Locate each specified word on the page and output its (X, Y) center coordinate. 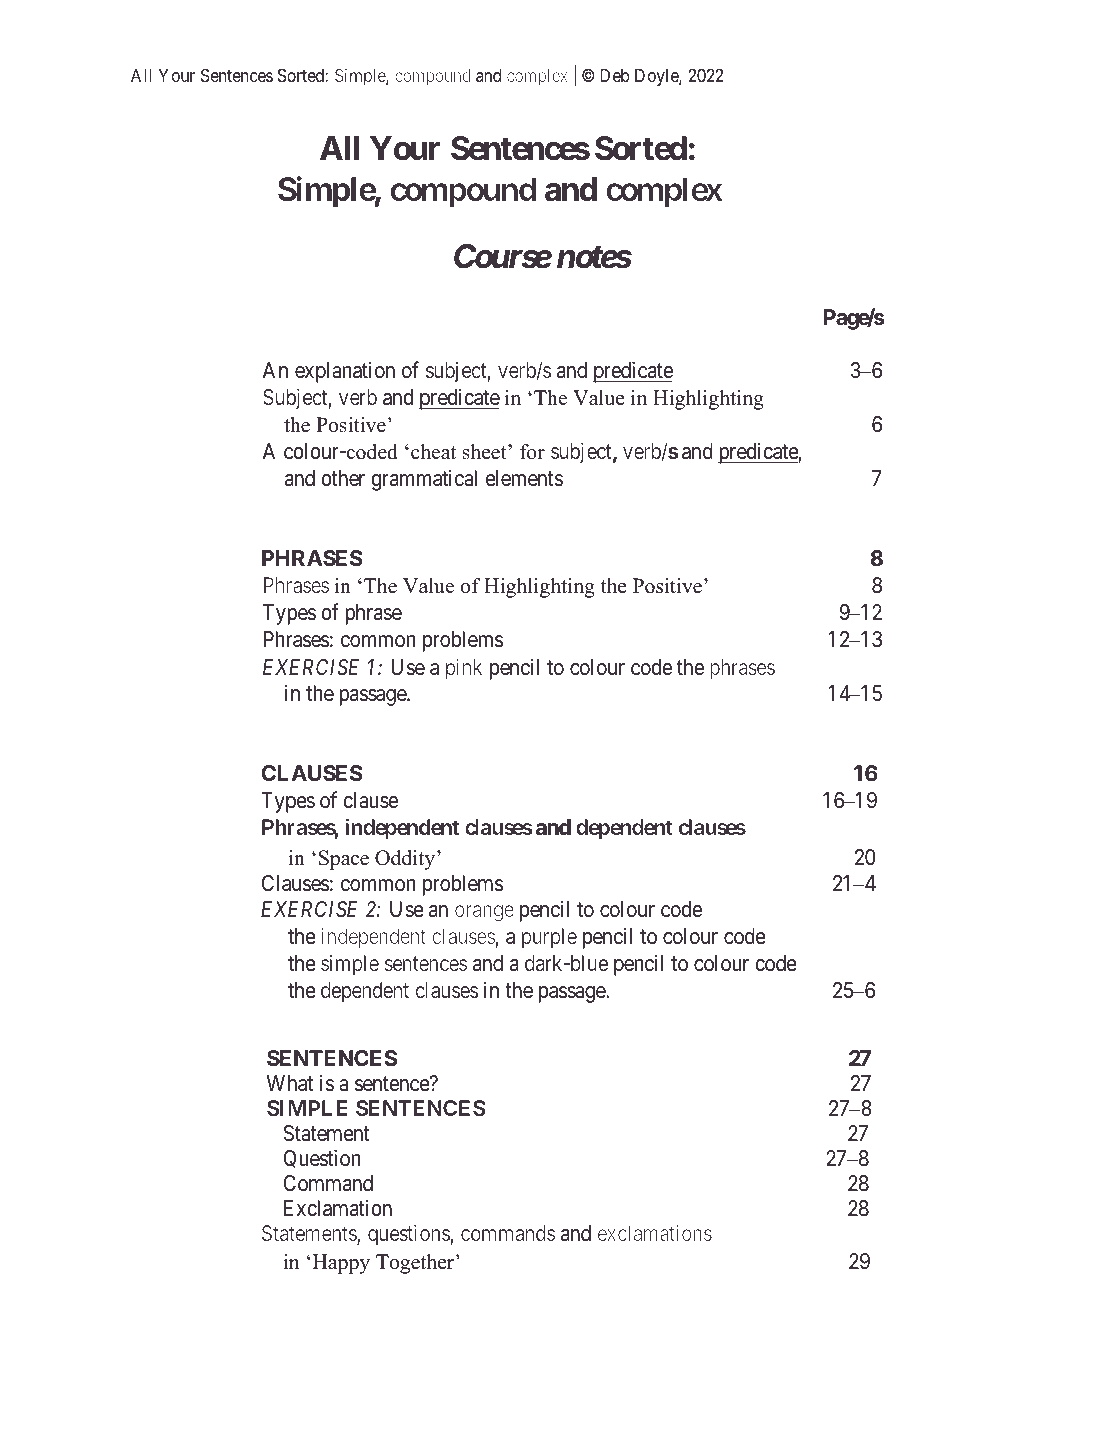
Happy (341, 1264)
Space (344, 860)
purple (549, 938)
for (532, 452)
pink (464, 669)
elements (524, 478)
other (343, 478)
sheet (486, 452)
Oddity (406, 860)
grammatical (424, 480)
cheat (433, 452)
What (290, 1083)
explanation (345, 372)
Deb (615, 75)
